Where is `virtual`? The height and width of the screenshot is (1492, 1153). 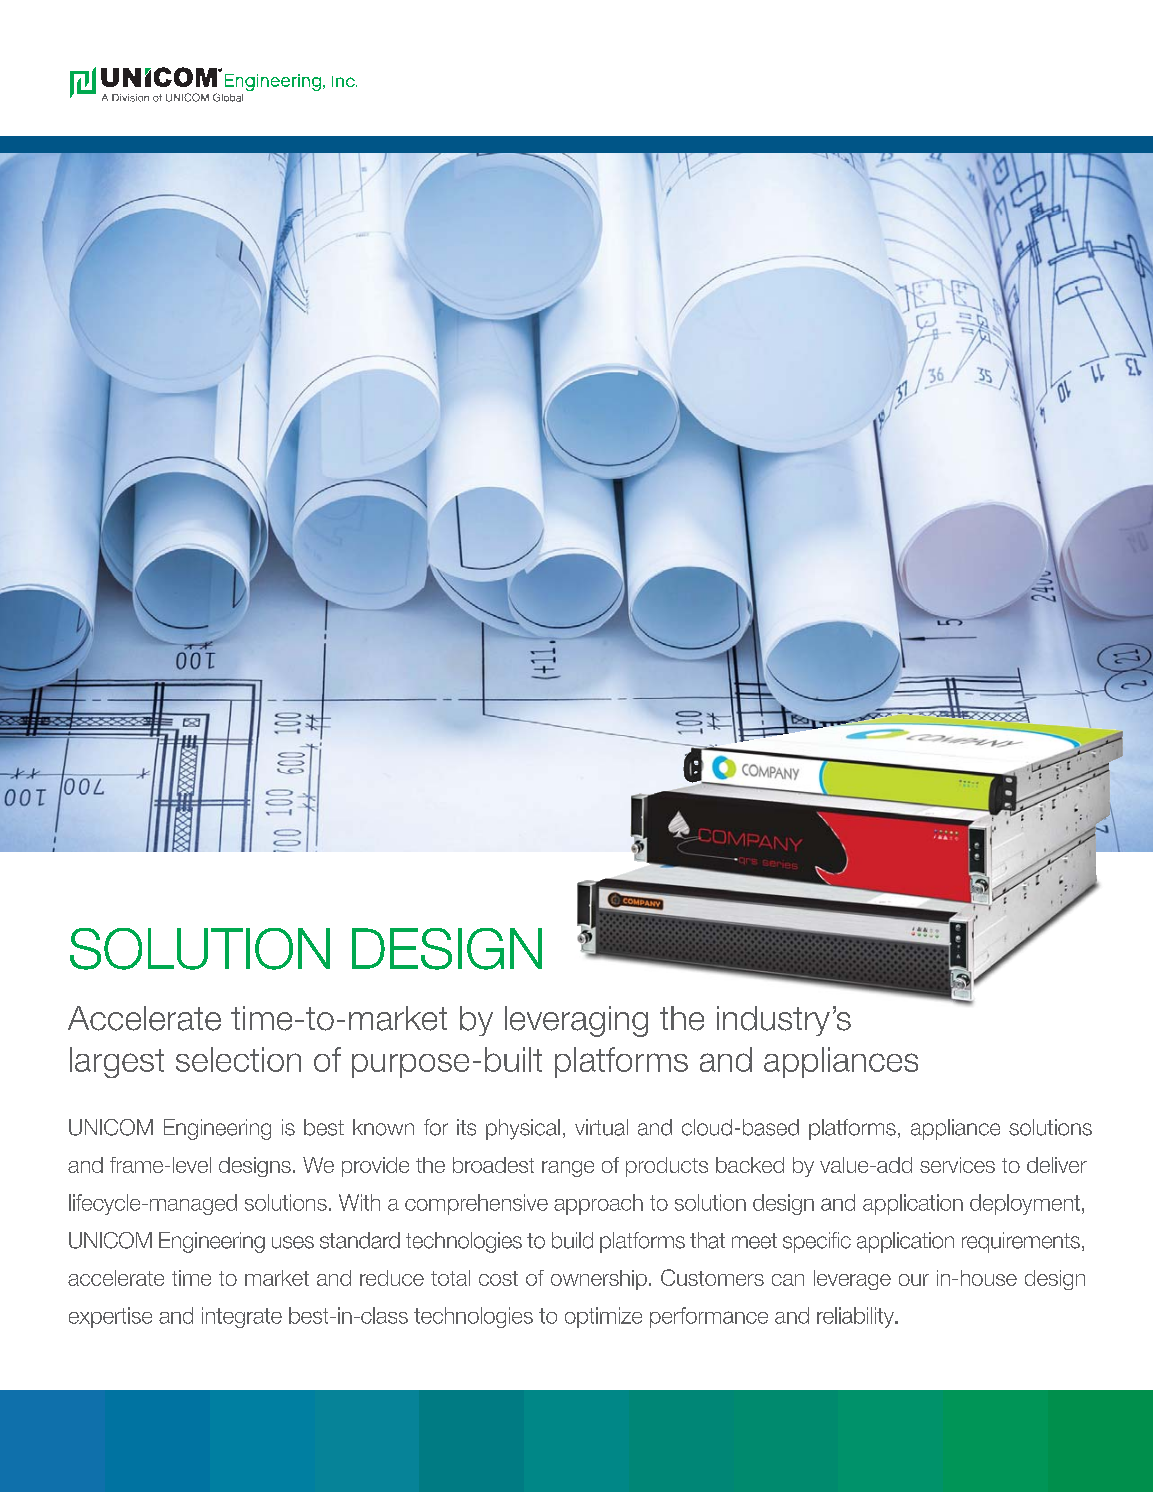
virtual is located at coordinates (601, 1127).
